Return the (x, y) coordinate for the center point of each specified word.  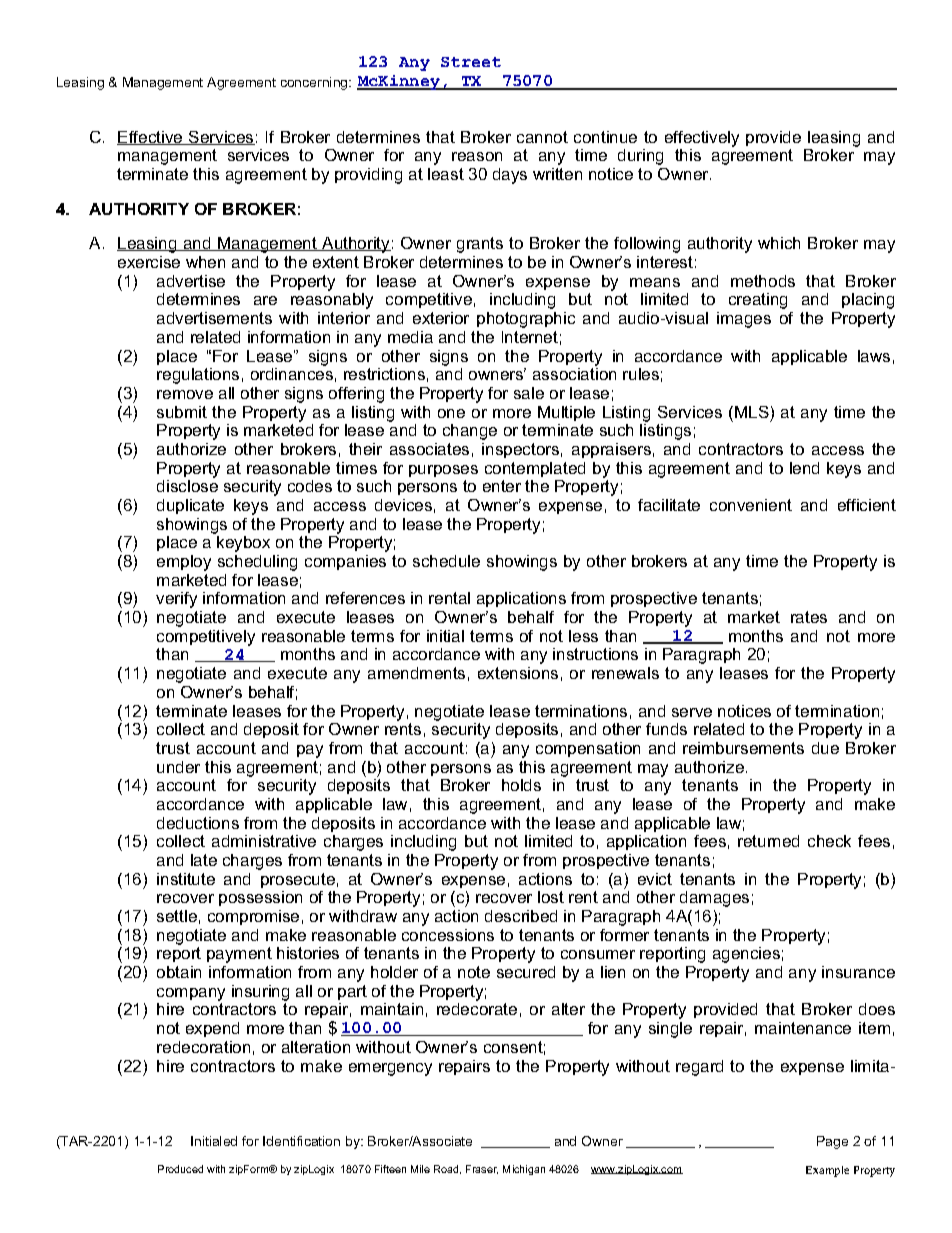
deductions (198, 823)
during (640, 157)
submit (182, 412)
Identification (301, 1141)
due (825, 748)
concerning (315, 83)
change (470, 432)
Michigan (524, 1170)
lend (804, 468)
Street (471, 62)
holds (521, 785)
